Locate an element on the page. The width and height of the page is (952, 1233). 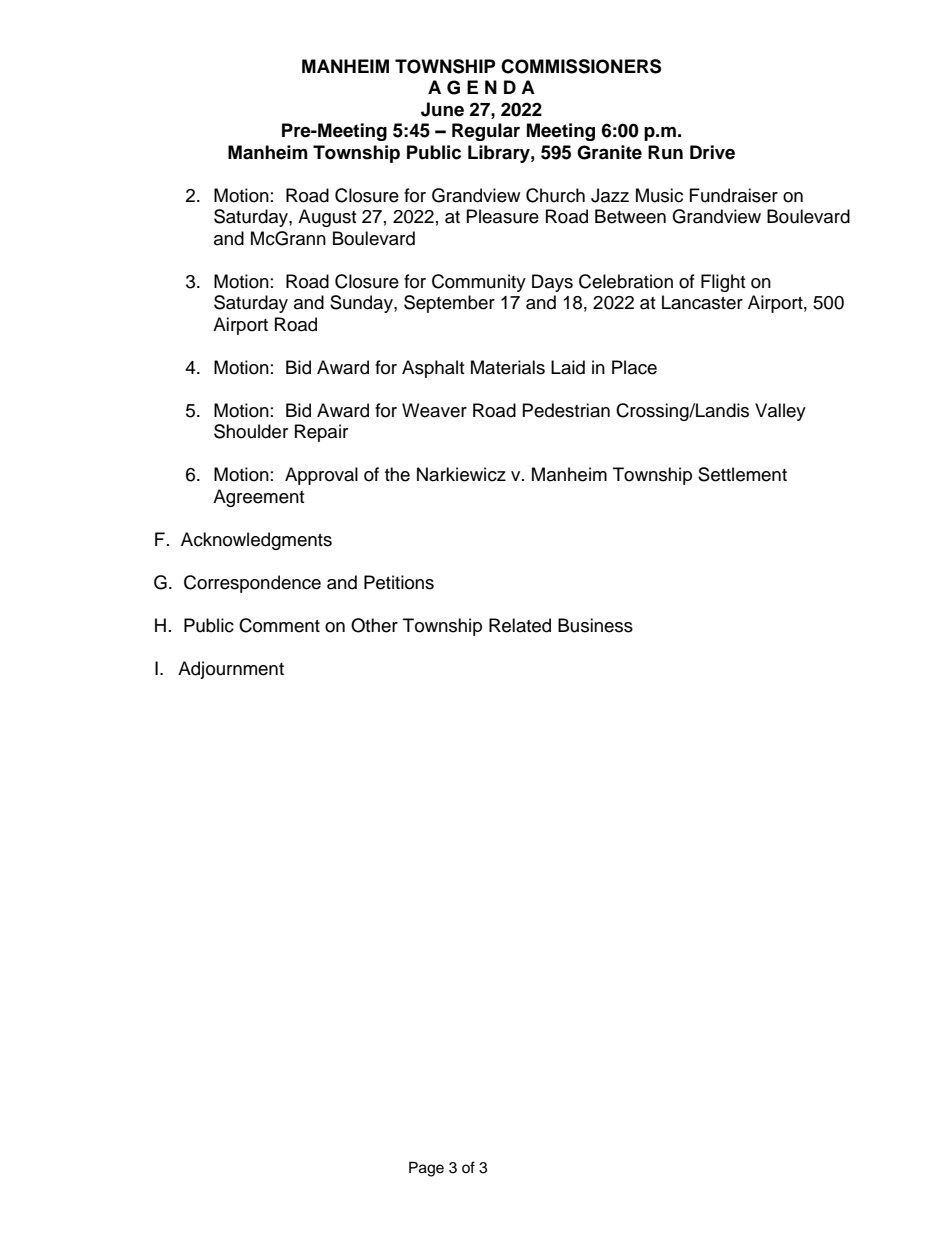
Drive is located at coordinates (712, 152).
